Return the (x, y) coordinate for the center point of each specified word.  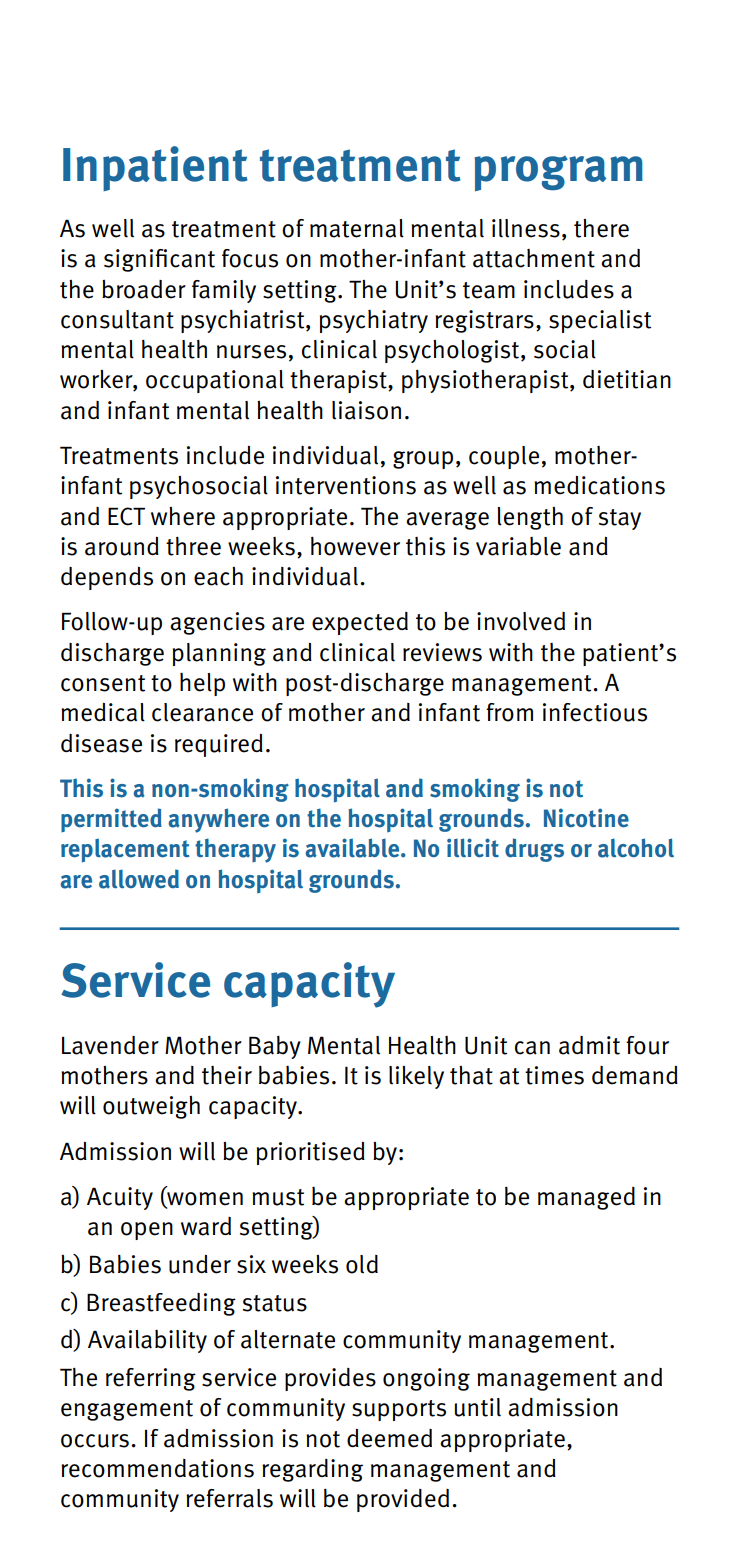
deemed (389, 1438)
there (601, 228)
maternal (357, 228)
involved (521, 621)
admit (589, 1045)
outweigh (151, 1107)
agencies (217, 623)
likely (416, 1077)
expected (360, 623)
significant (159, 260)
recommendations (157, 1468)
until (477, 1407)
